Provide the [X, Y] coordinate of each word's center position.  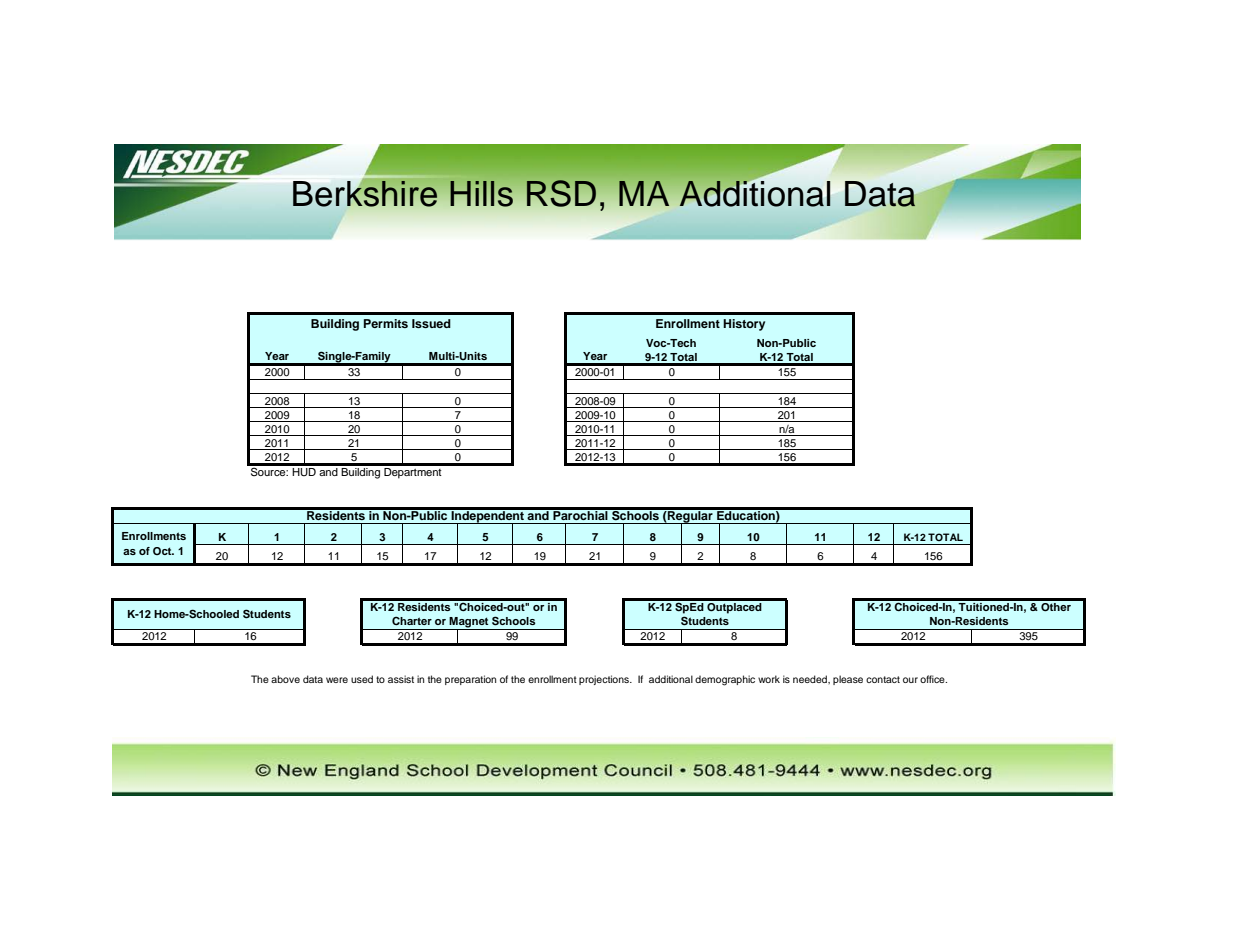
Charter [412, 620]
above [285, 679]
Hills [481, 194]
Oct [163, 551]
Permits [386, 323]
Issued [431, 323]
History [744, 325]
